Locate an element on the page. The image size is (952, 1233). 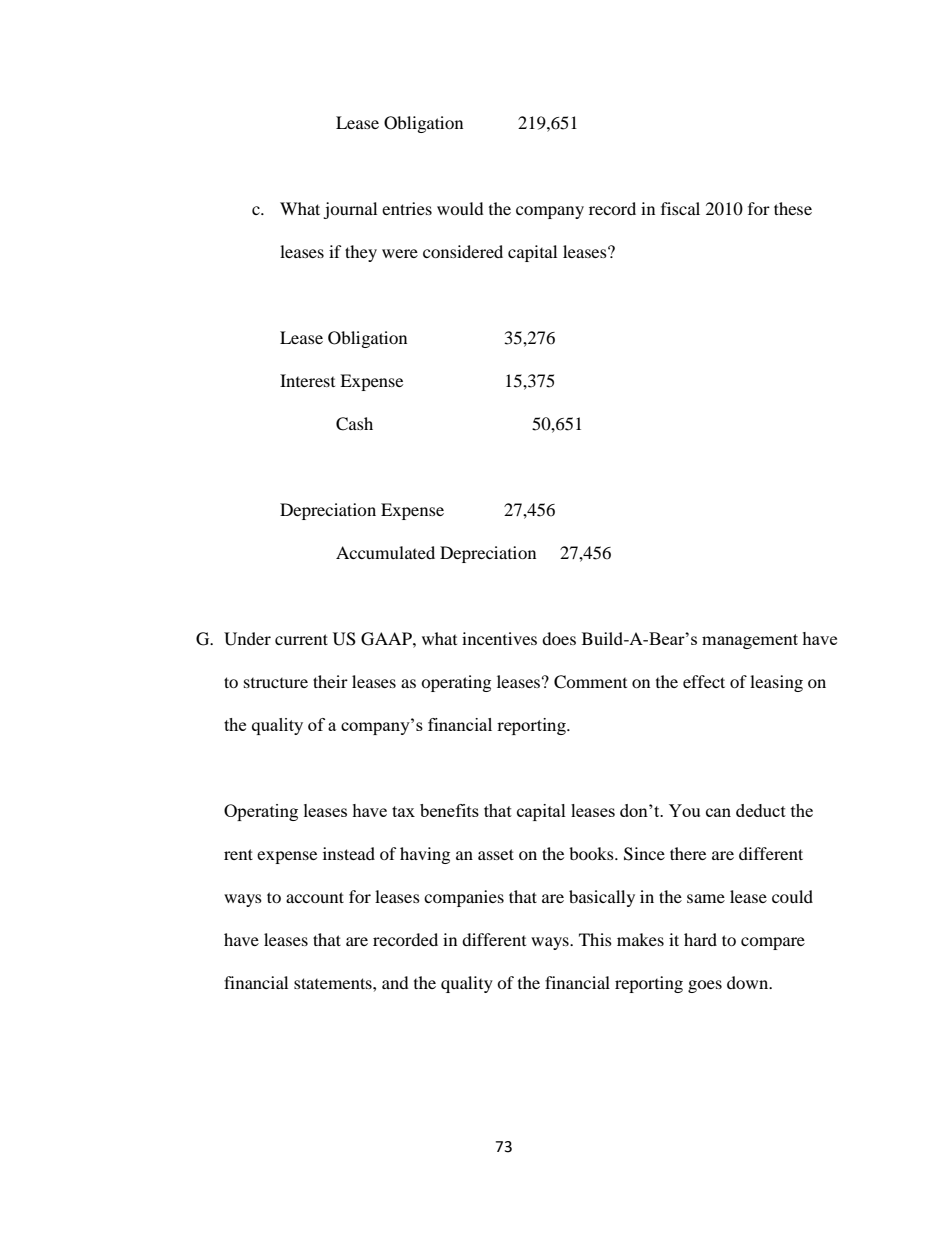
journal is located at coordinates (350, 210).
